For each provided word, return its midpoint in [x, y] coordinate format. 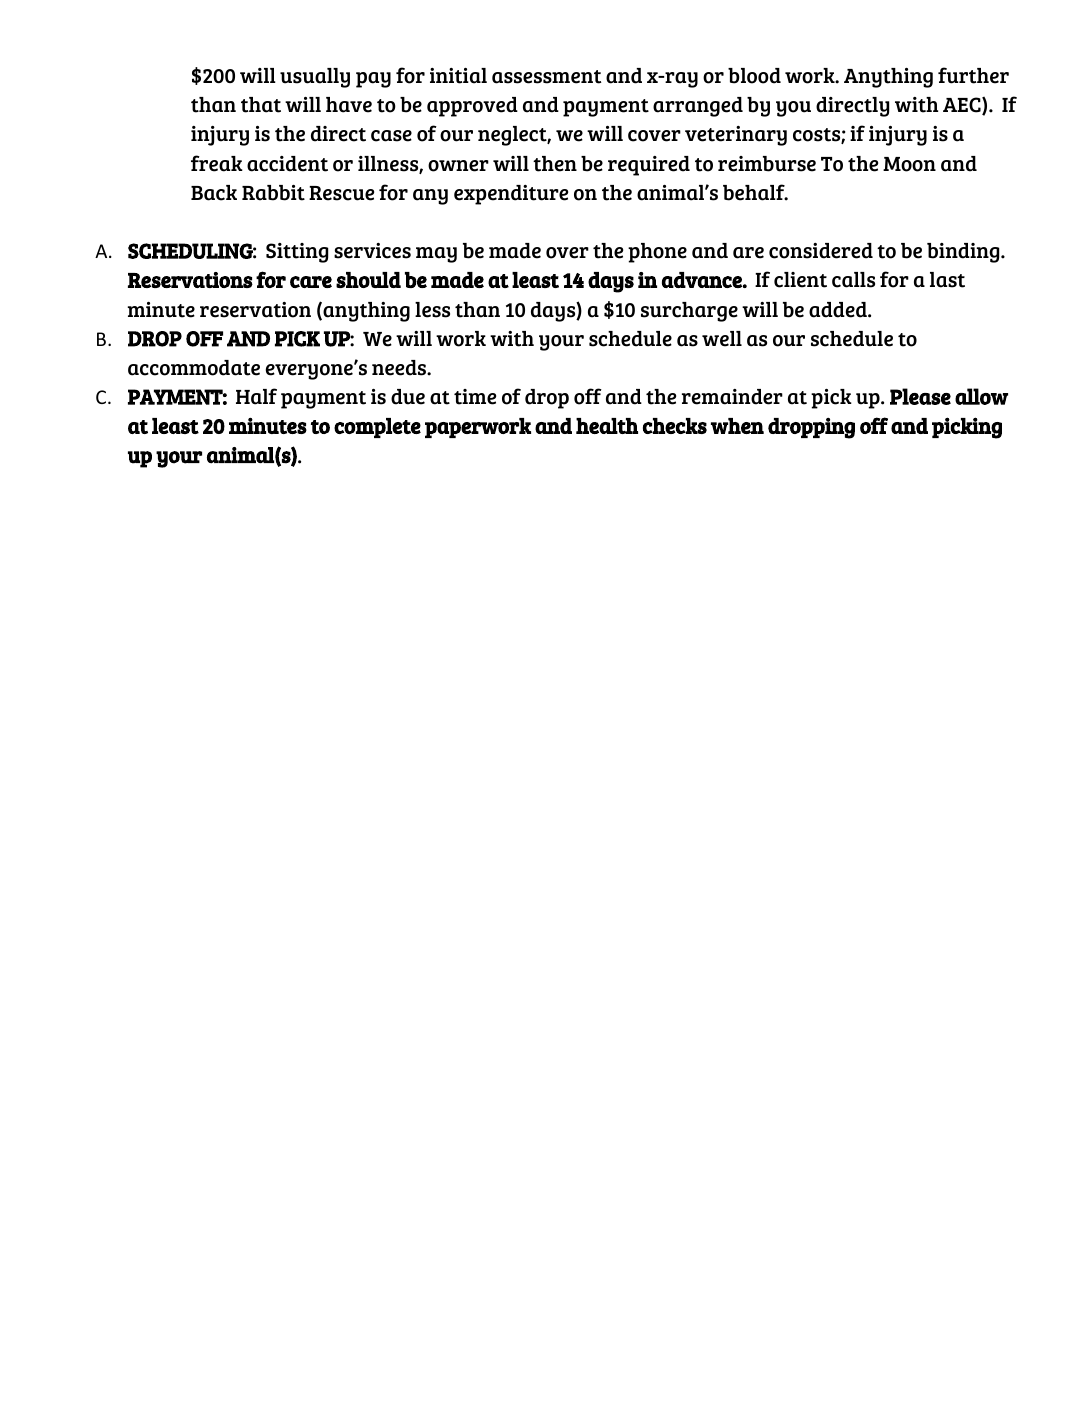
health [607, 426]
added [839, 310]
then [555, 164]
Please [920, 396]
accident [287, 164]
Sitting [297, 253]
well [722, 339]
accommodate [194, 368]
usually [315, 78]
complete [377, 428]
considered [821, 251]
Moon [909, 164]
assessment [547, 77]
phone [657, 253]
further [973, 75]
